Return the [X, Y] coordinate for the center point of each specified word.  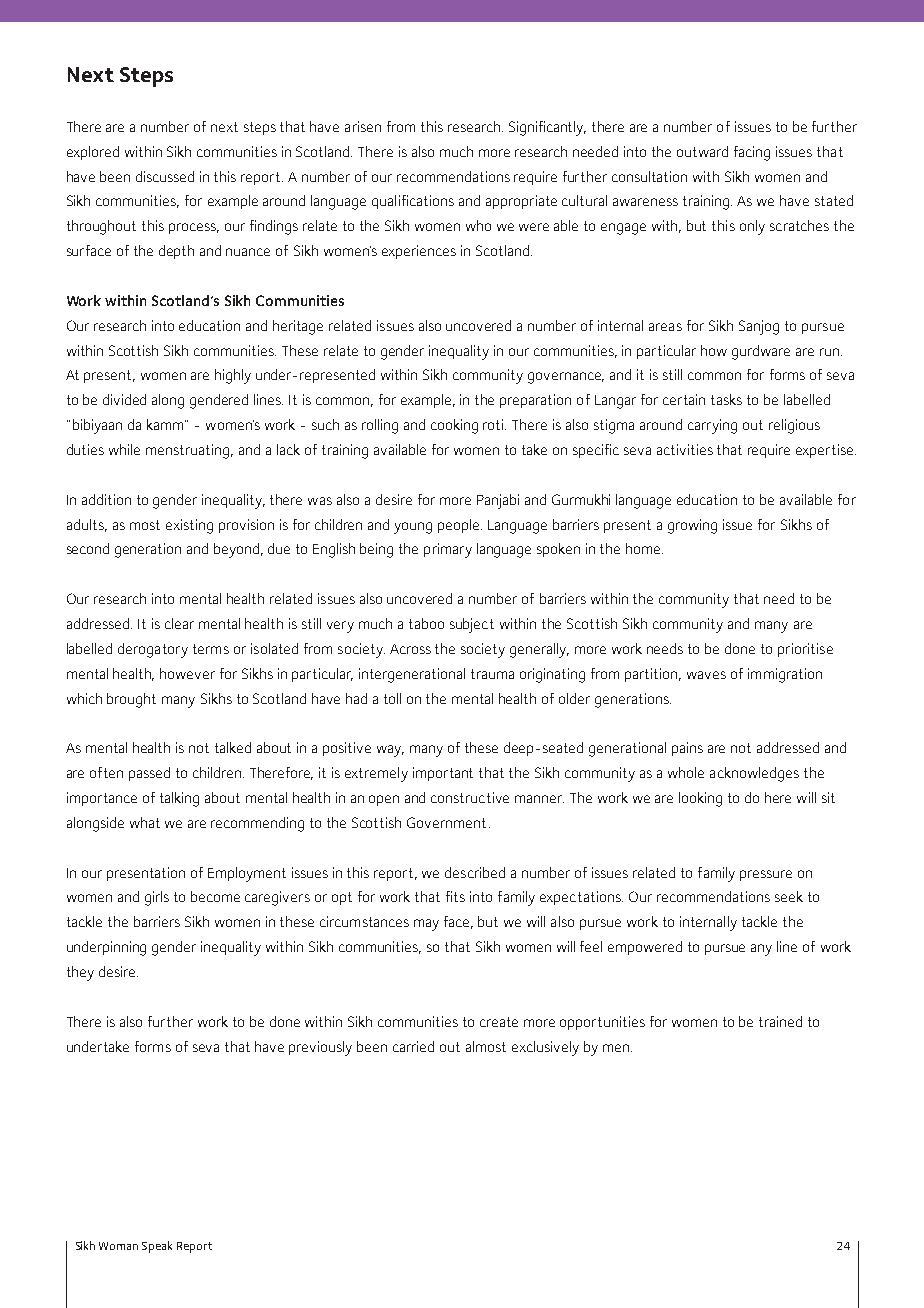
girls [157, 898]
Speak [157, 1247]
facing [752, 153]
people [460, 526]
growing [692, 526]
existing [189, 526]
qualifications [413, 202]
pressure [766, 875]
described [475, 872]
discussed [165, 176]
